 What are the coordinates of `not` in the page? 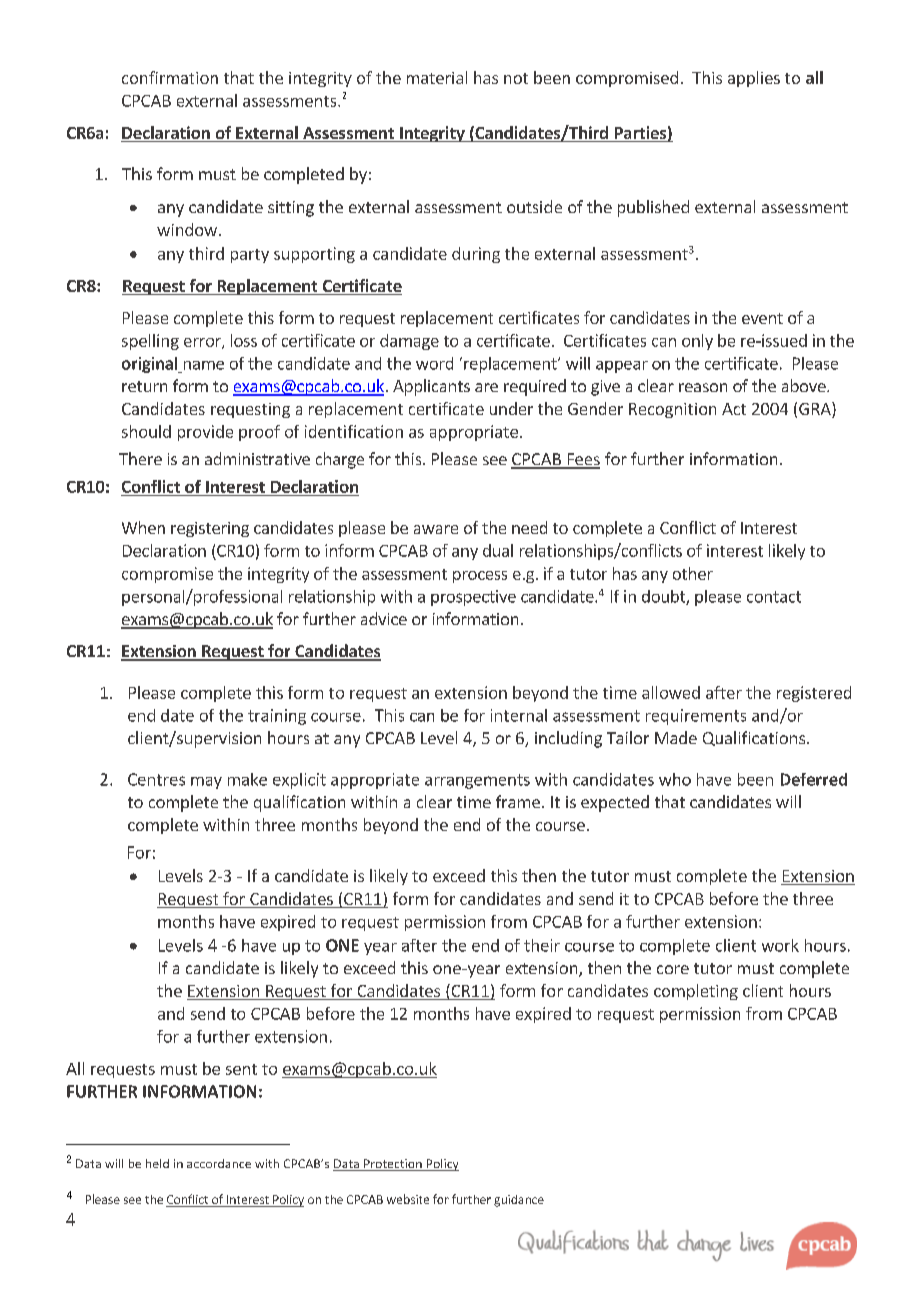 It's located at (516, 78).
